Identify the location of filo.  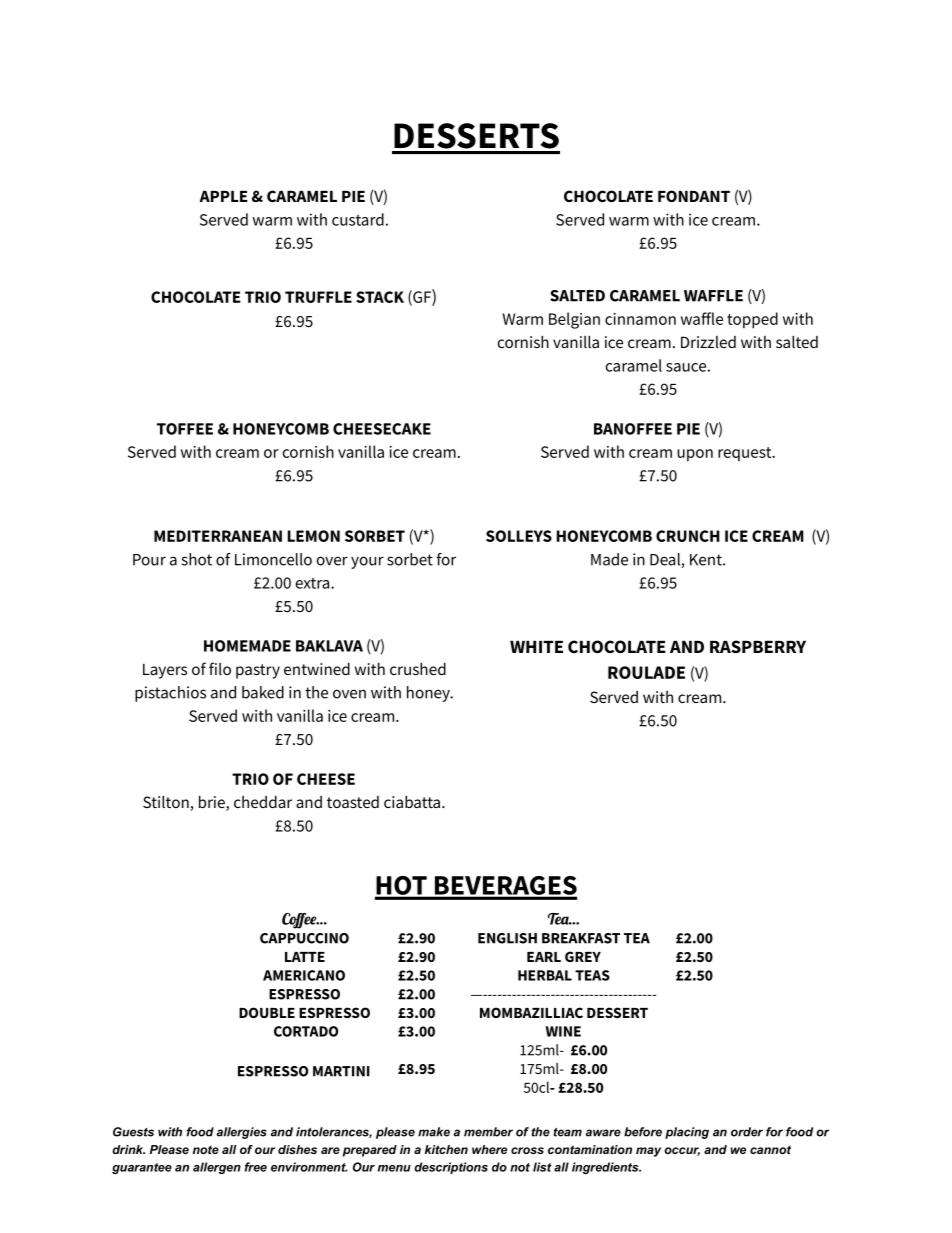
(220, 668).
